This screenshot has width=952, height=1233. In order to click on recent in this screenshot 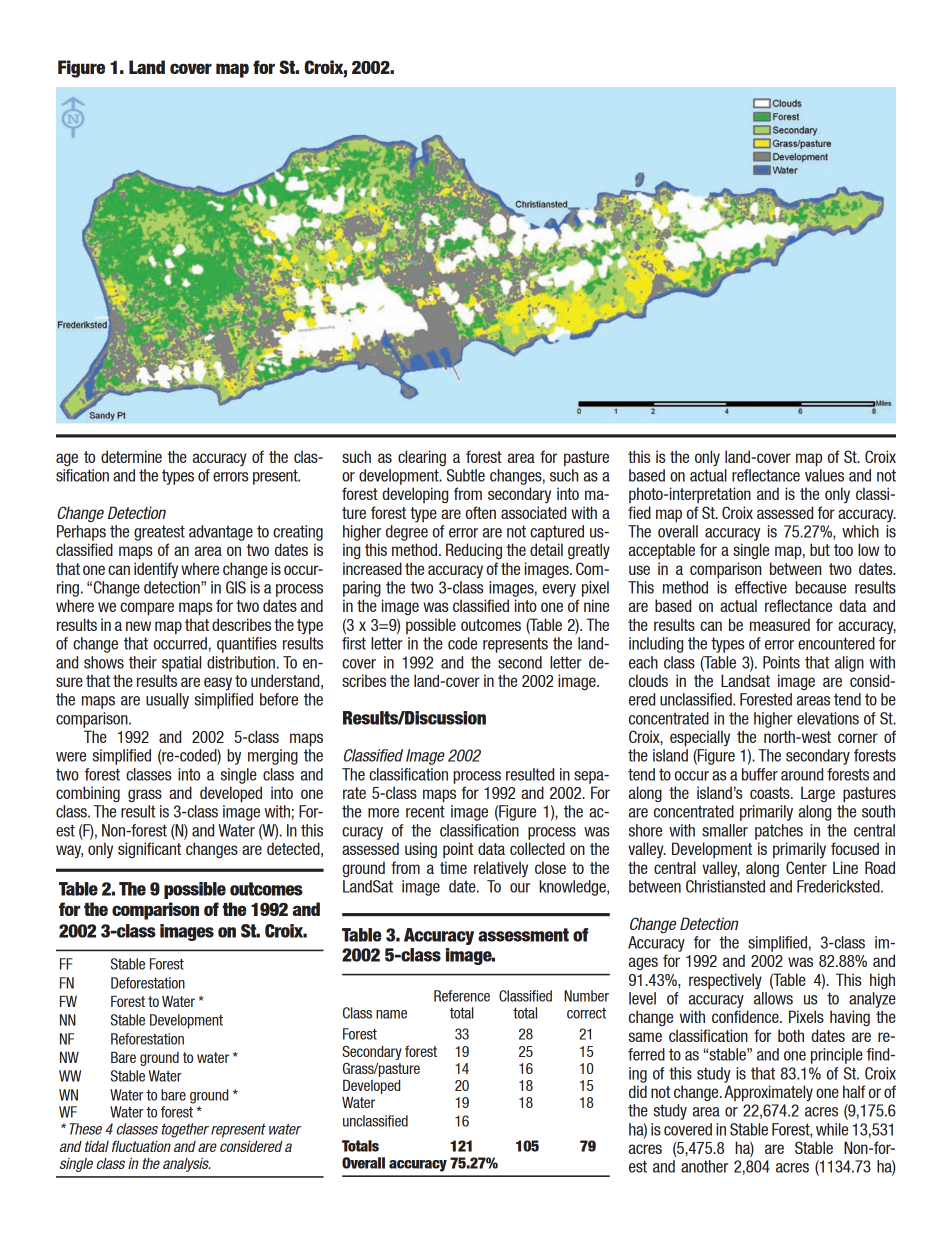, I will do `click(425, 811)`.
